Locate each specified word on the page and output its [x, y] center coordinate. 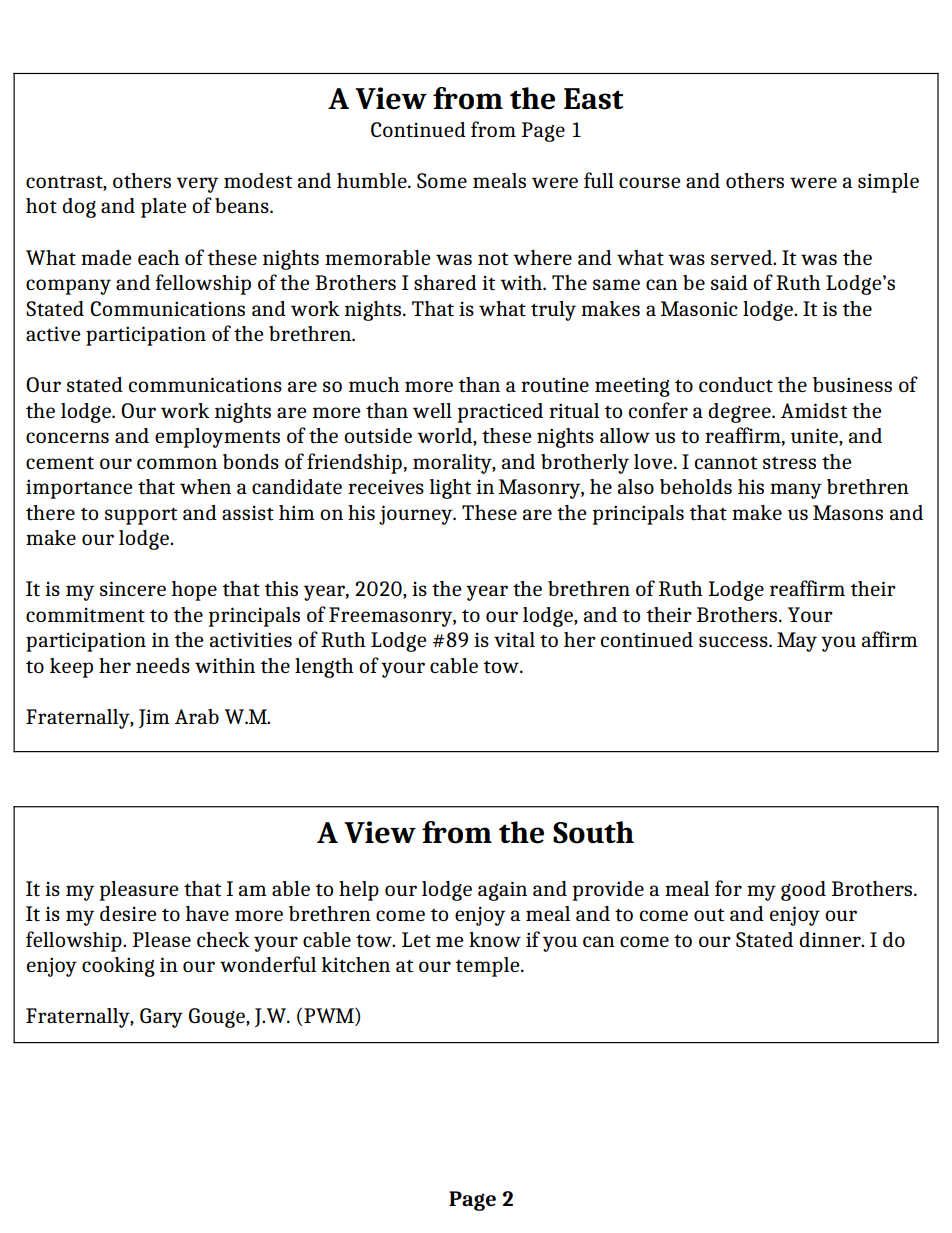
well [432, 410]
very [197, 185]
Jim [154, 718]
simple [888, 183]
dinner [831, 939]
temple [488, 967]
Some [442, 180]
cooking [118, 967]
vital [514, 640]
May [797, 642]
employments [217, 438]
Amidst [814, 411]
